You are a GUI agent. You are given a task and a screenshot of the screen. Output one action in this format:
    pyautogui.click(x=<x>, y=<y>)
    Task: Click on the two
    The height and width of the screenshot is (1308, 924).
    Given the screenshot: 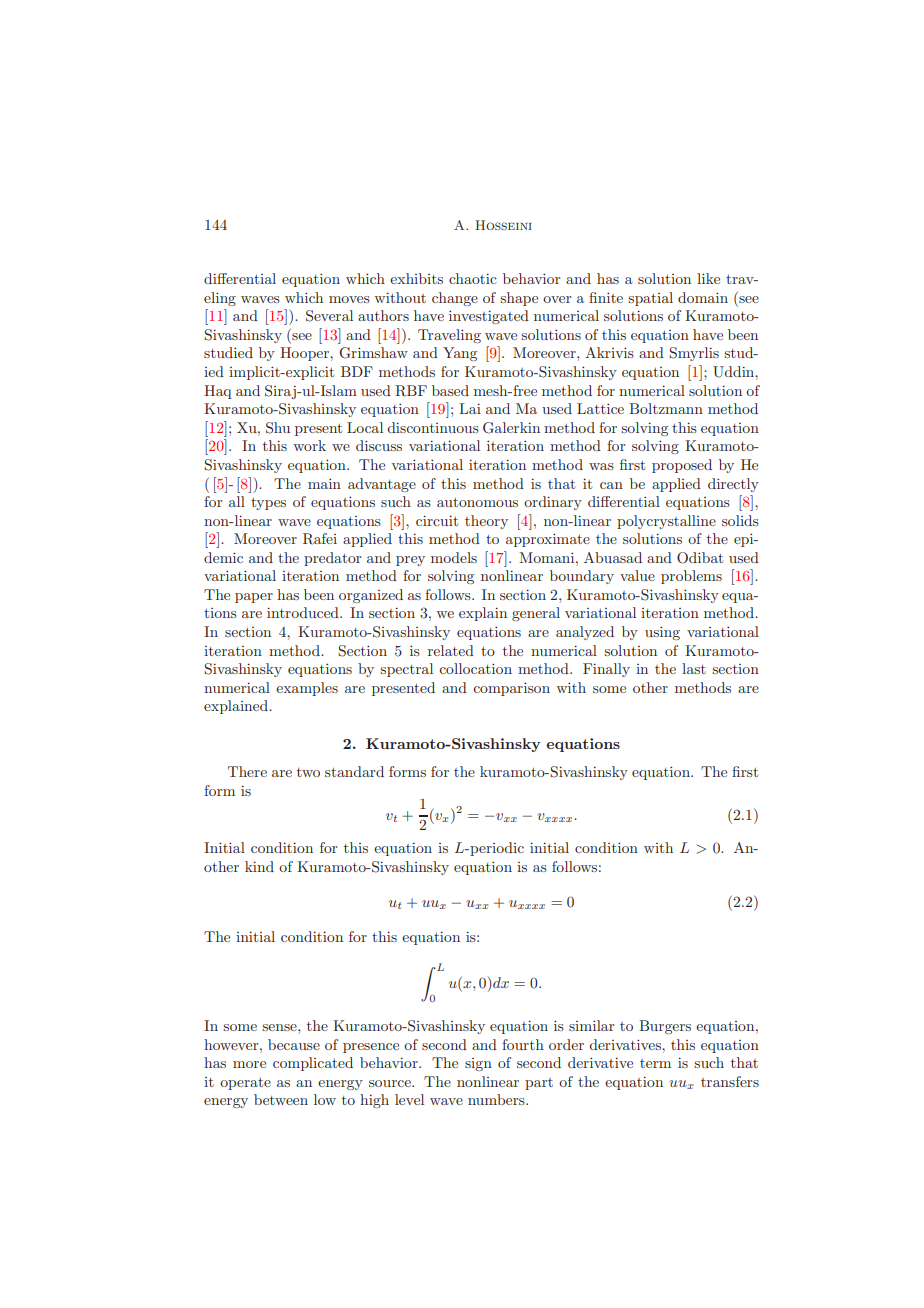 What is the action you would take?
    pyautogui.click(x=308, y=772)
